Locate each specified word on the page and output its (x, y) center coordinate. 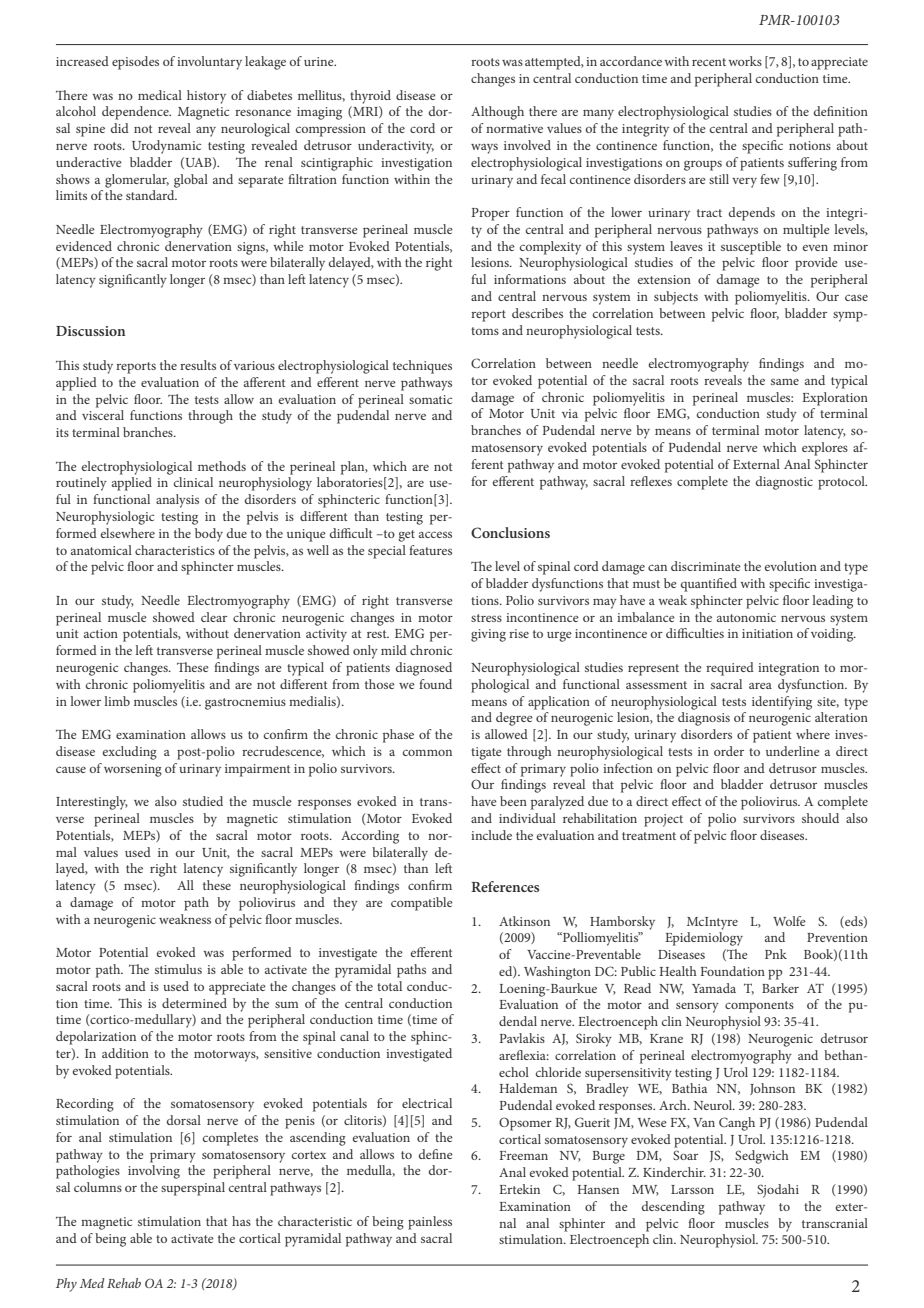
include (491, 835)
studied (203, 801)
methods (222, 466)
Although (497, 113)
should (820, 818)
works (745, 61)
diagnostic (784, 483)
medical (160, 95)
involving (154, 1172)
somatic (430, 399)
